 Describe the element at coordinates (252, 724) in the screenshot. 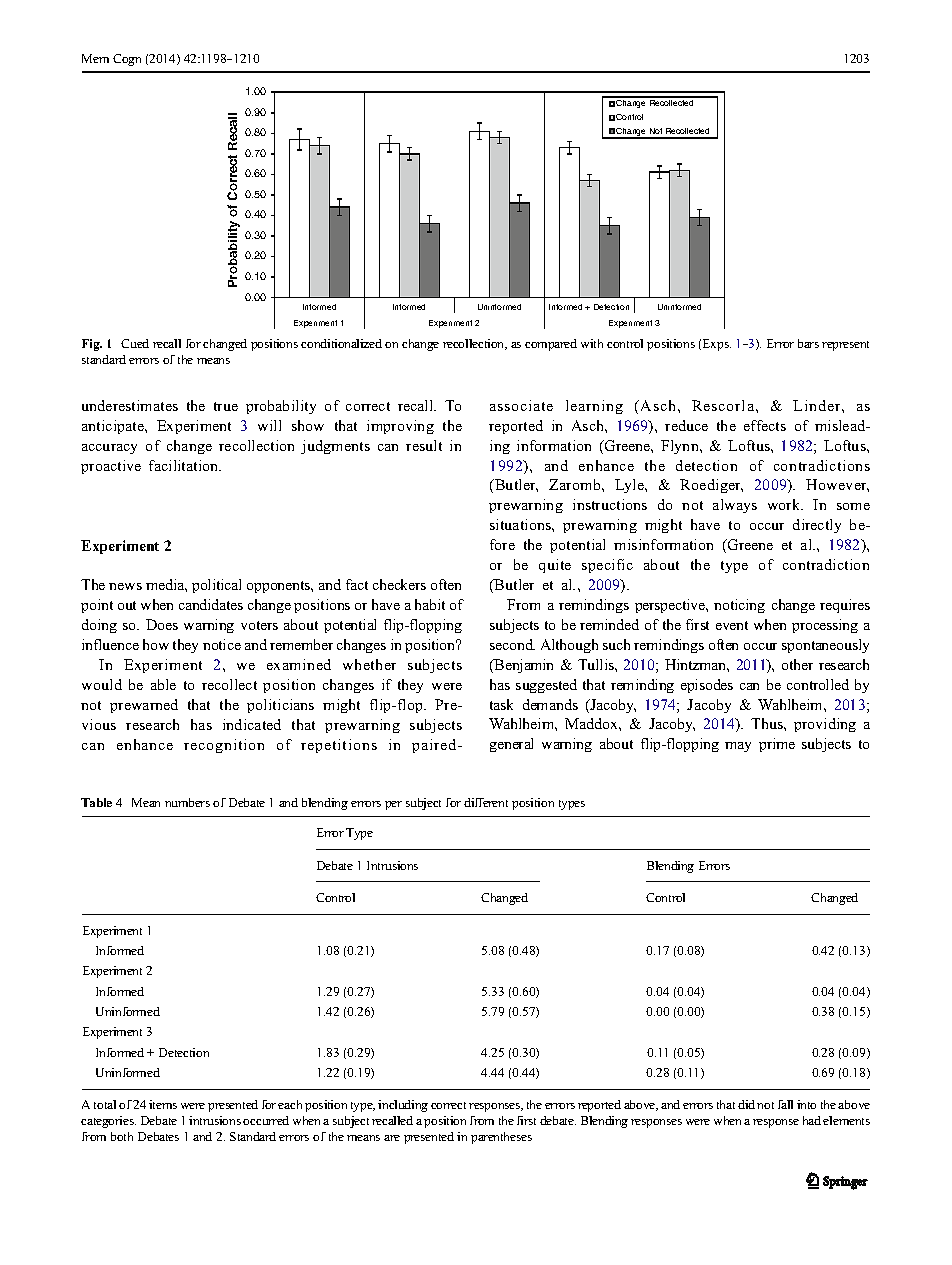

I see `indicated` at that location.
